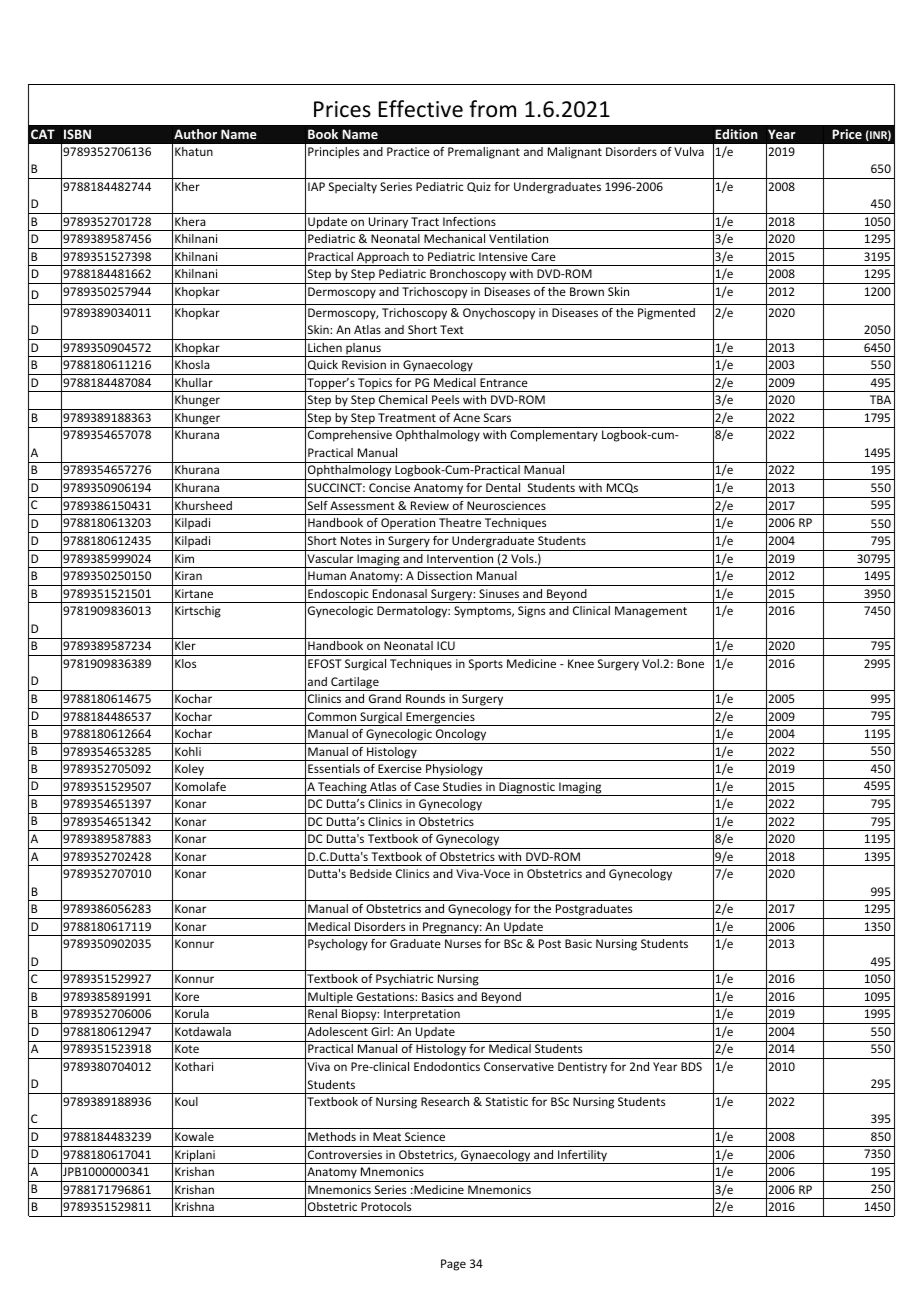  What do you see at coordinates (583, 1157) in the screenshot?
I see `Infertility` at bounding box center [583, 1157].
